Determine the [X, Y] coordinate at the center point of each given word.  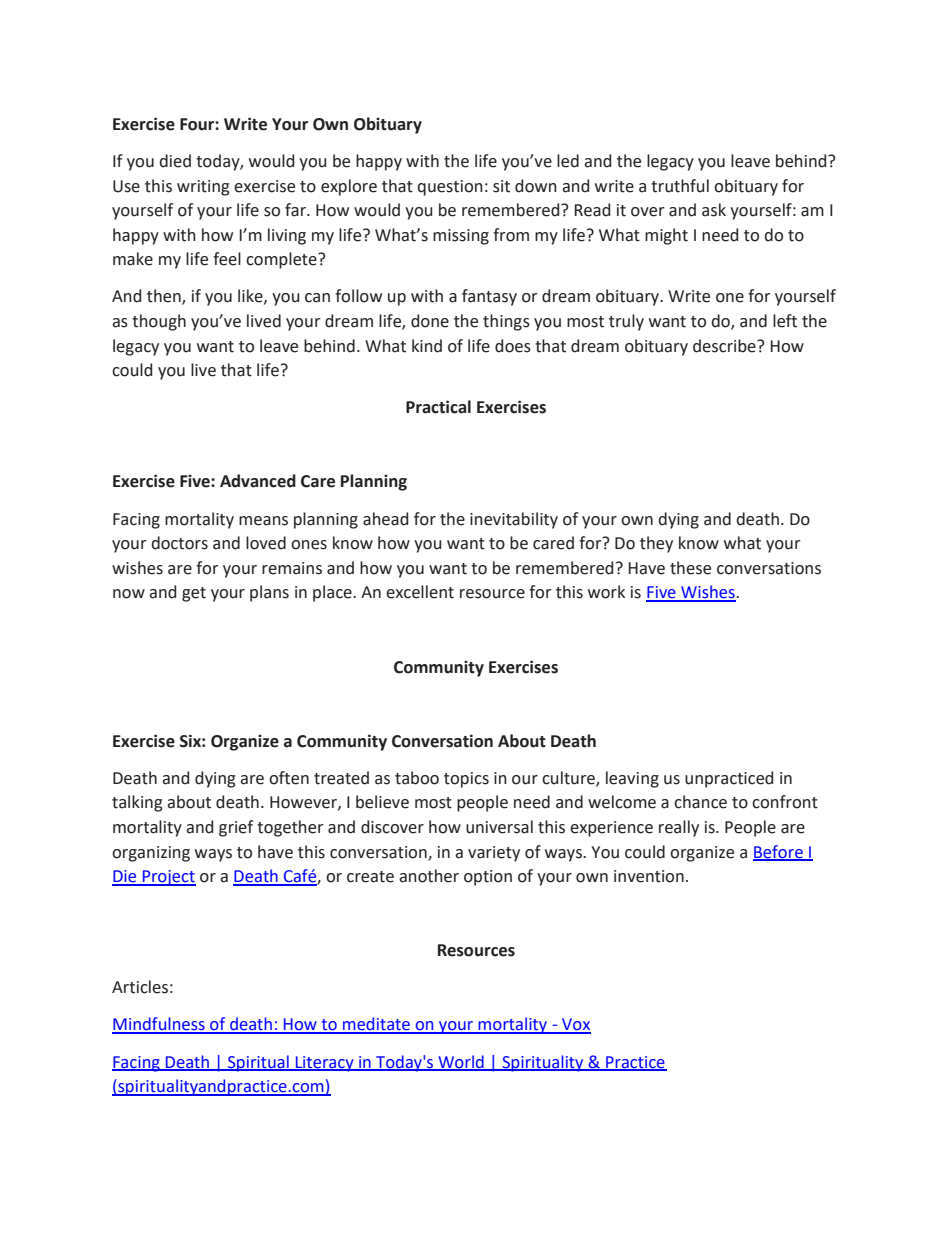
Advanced [258, 481]
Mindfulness [159, 1025]
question [450, 188]
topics [466, 780]
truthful [680, 186]
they [656, 544]
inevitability [514, 520]
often [289, 778]
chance [700, 802]
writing [203, 188]
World [461, 1062]
